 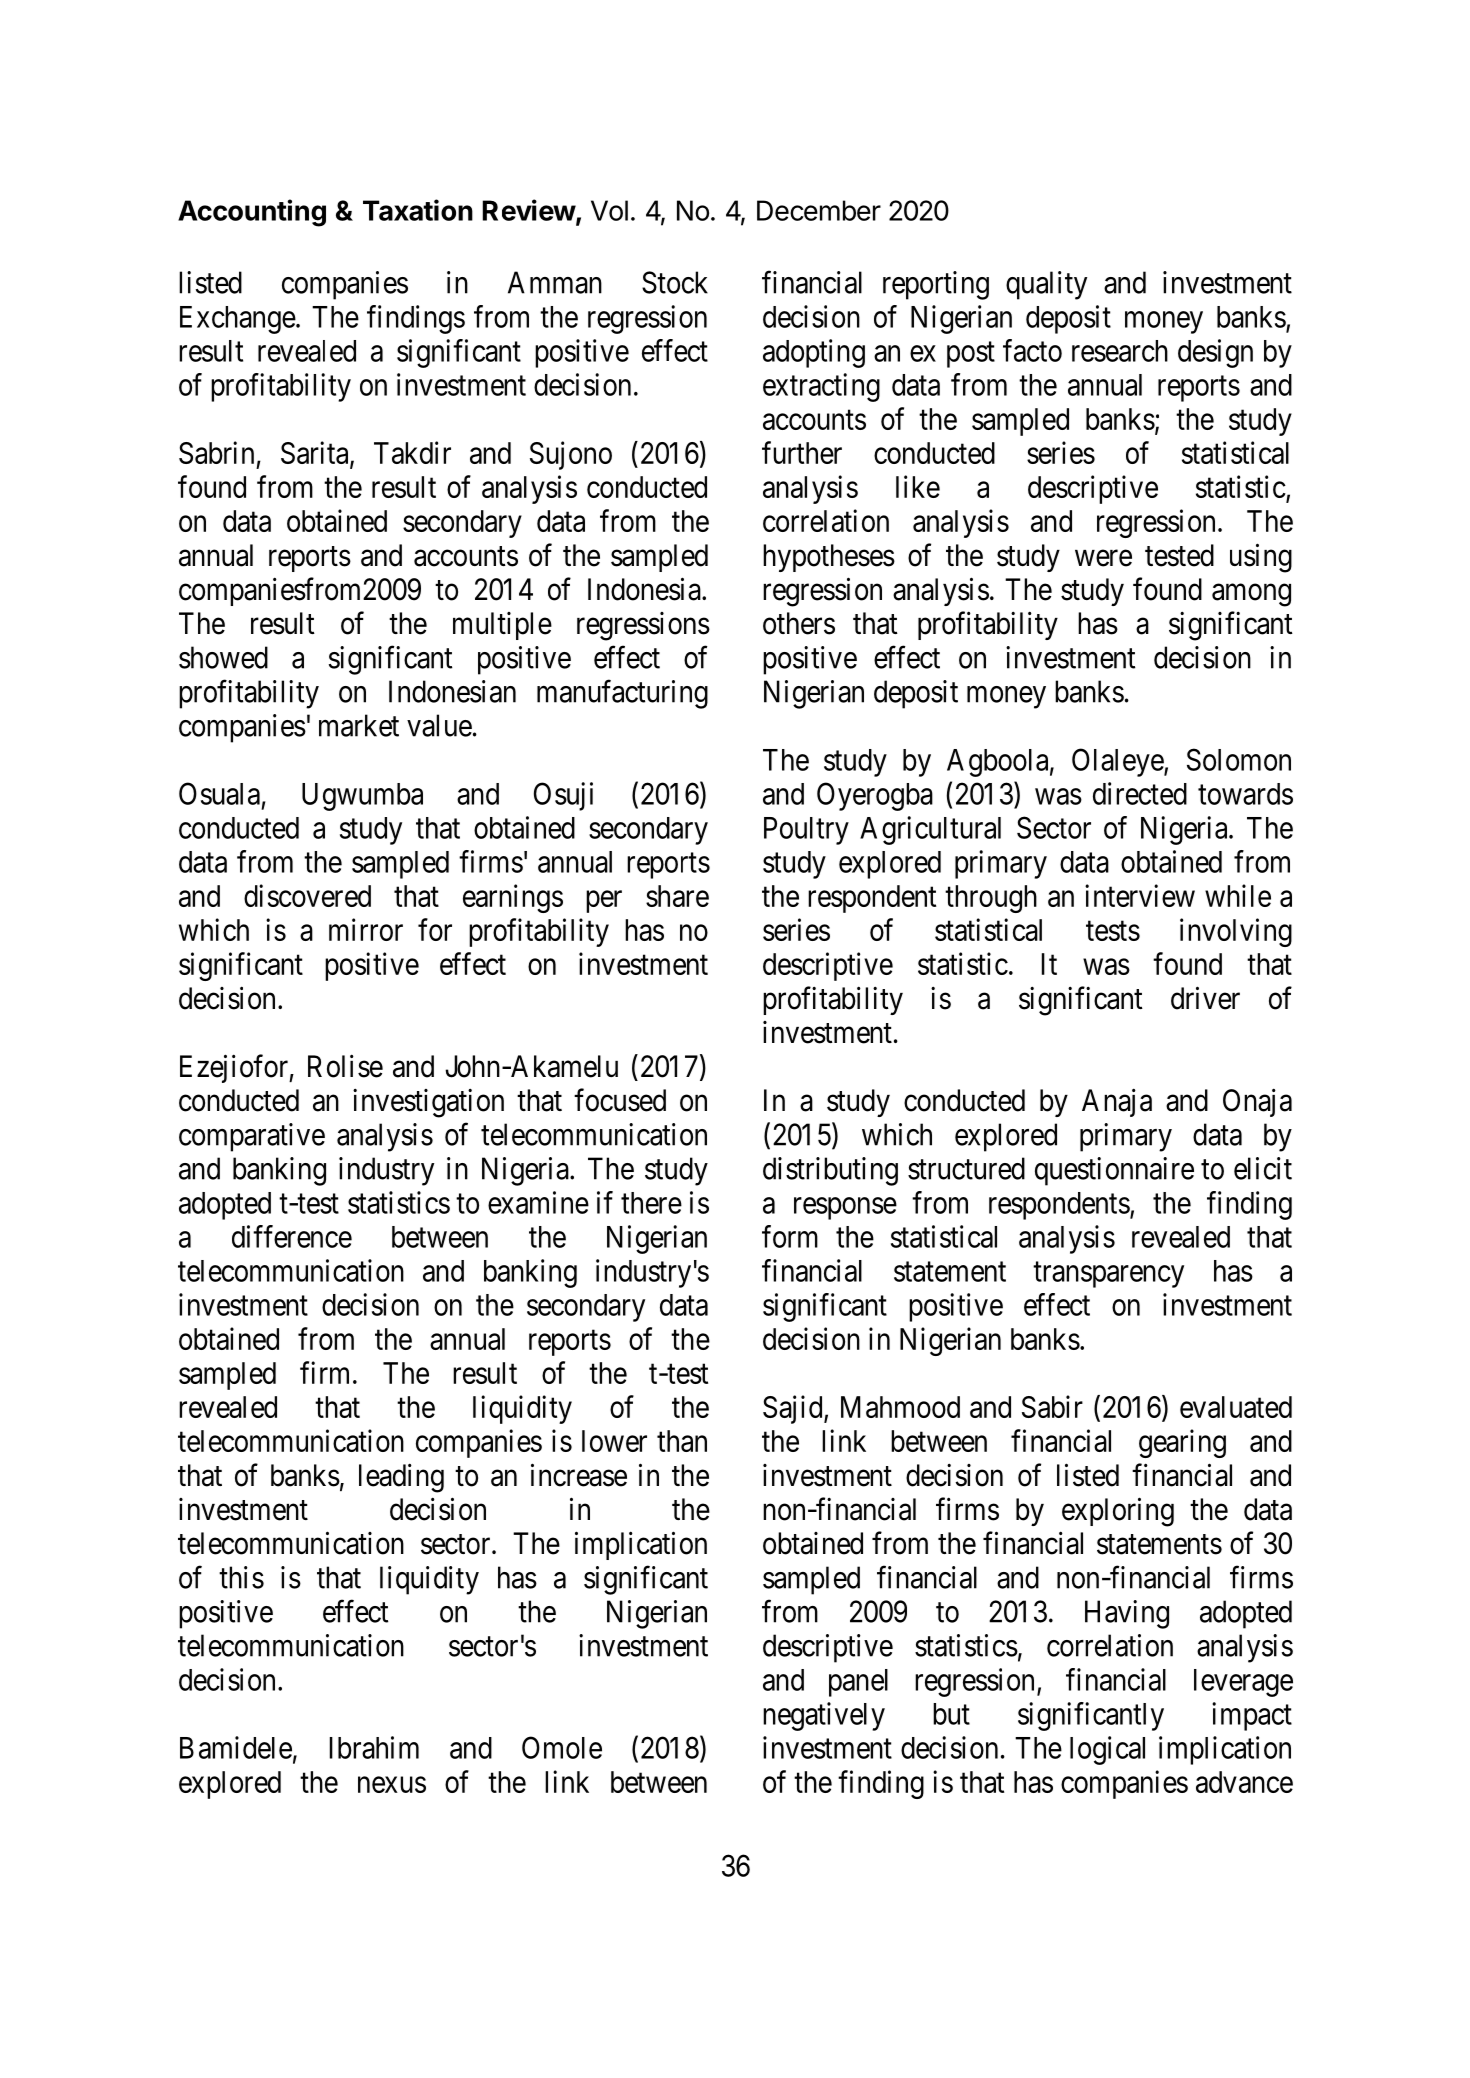 What do you see at coordinates (307, 895) in the screenshot?
I see `discovered` at bounding box center [307, 895].
